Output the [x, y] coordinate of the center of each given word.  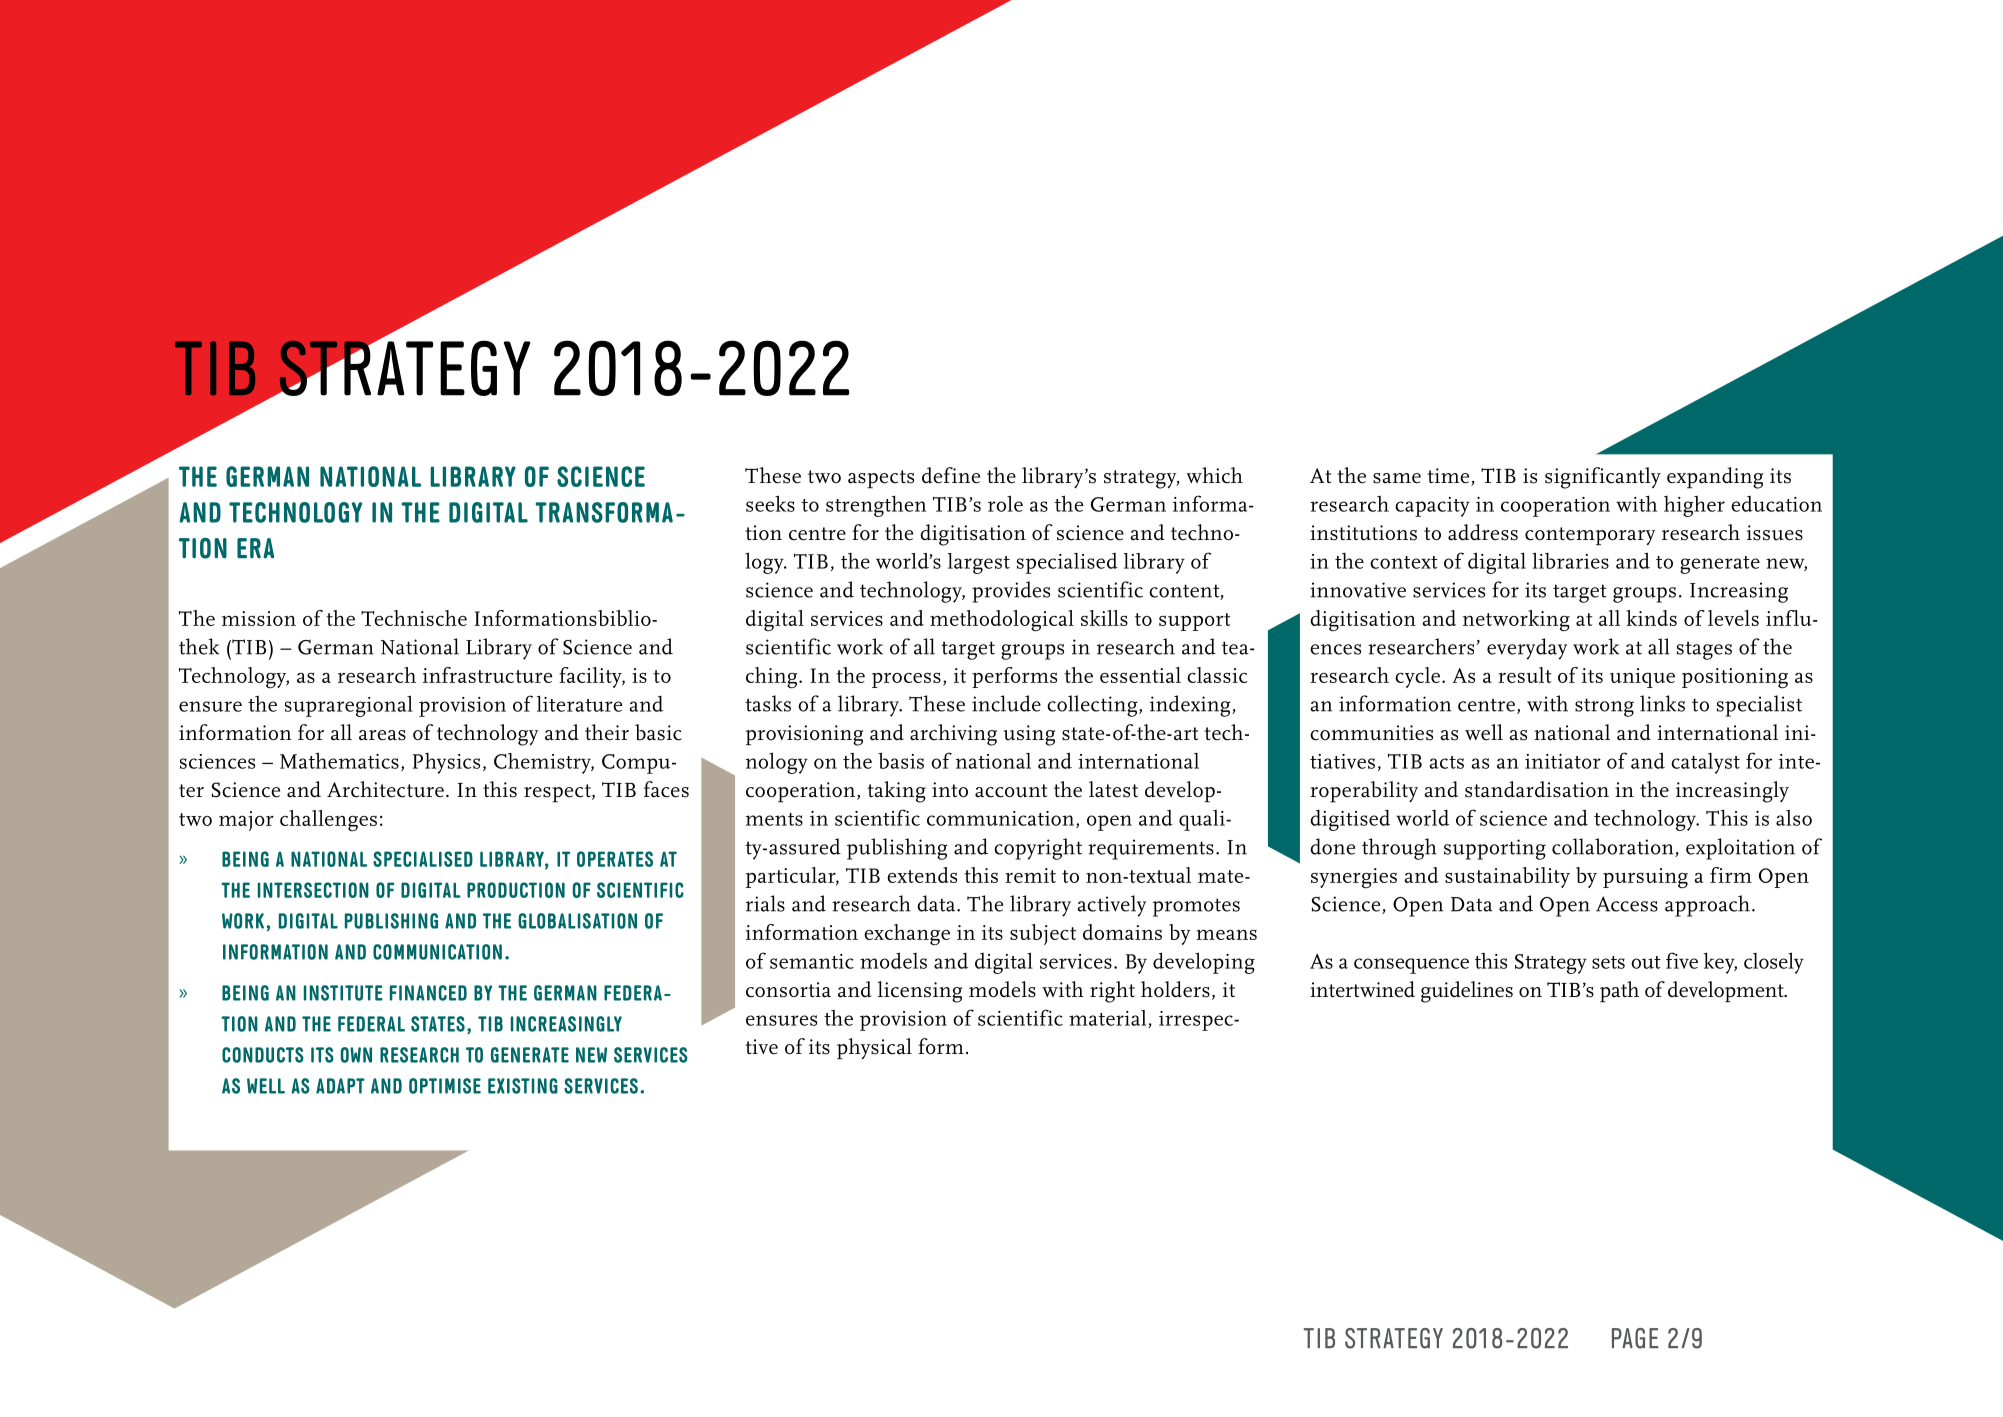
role [1005, 503]
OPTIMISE [445, 1086]
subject [1043, 934]
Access [1627, 904]
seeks [770, 503]
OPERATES [615, 859]
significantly [1603, 478]
